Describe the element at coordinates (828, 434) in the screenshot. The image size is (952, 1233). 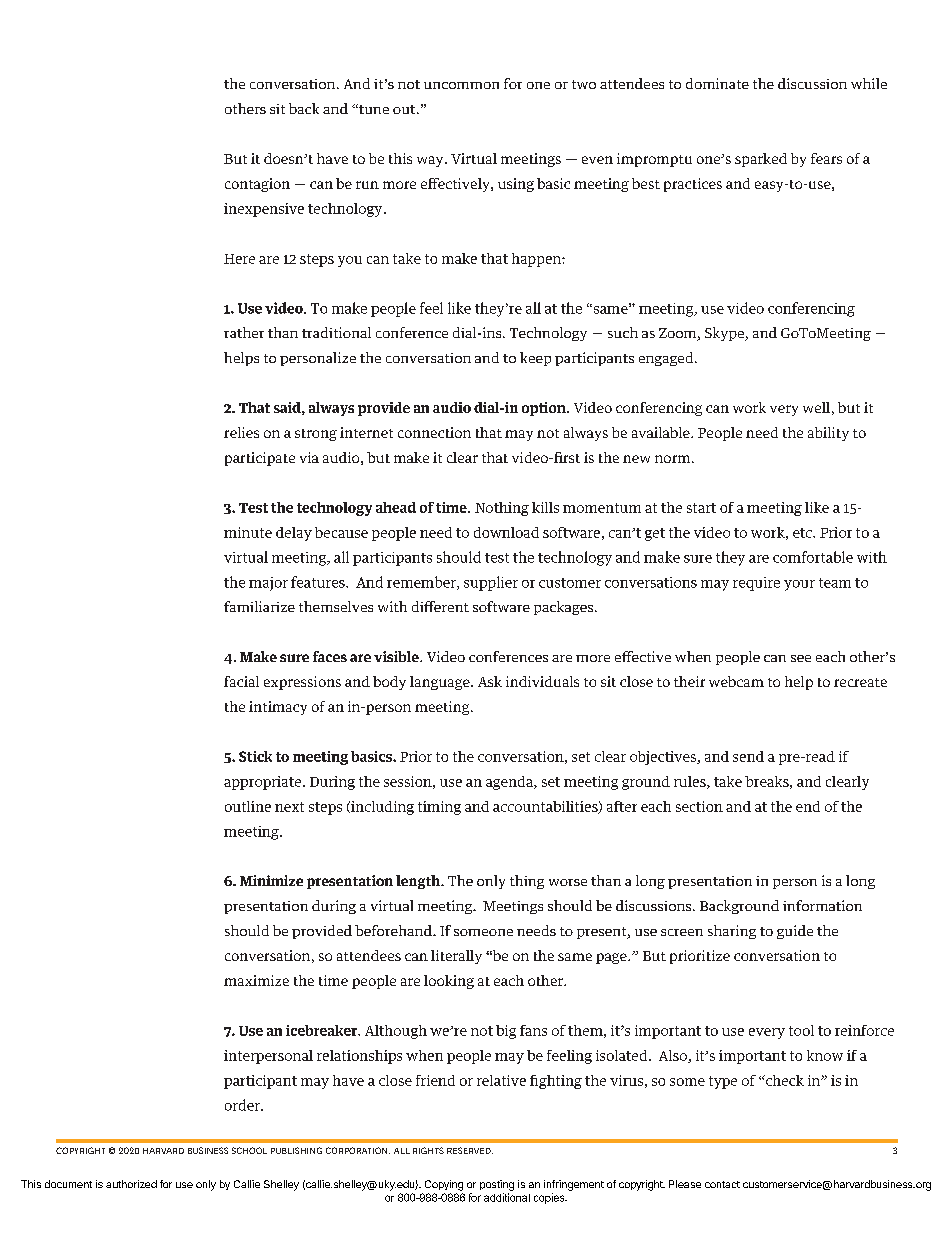
I see `ability` at that location.
